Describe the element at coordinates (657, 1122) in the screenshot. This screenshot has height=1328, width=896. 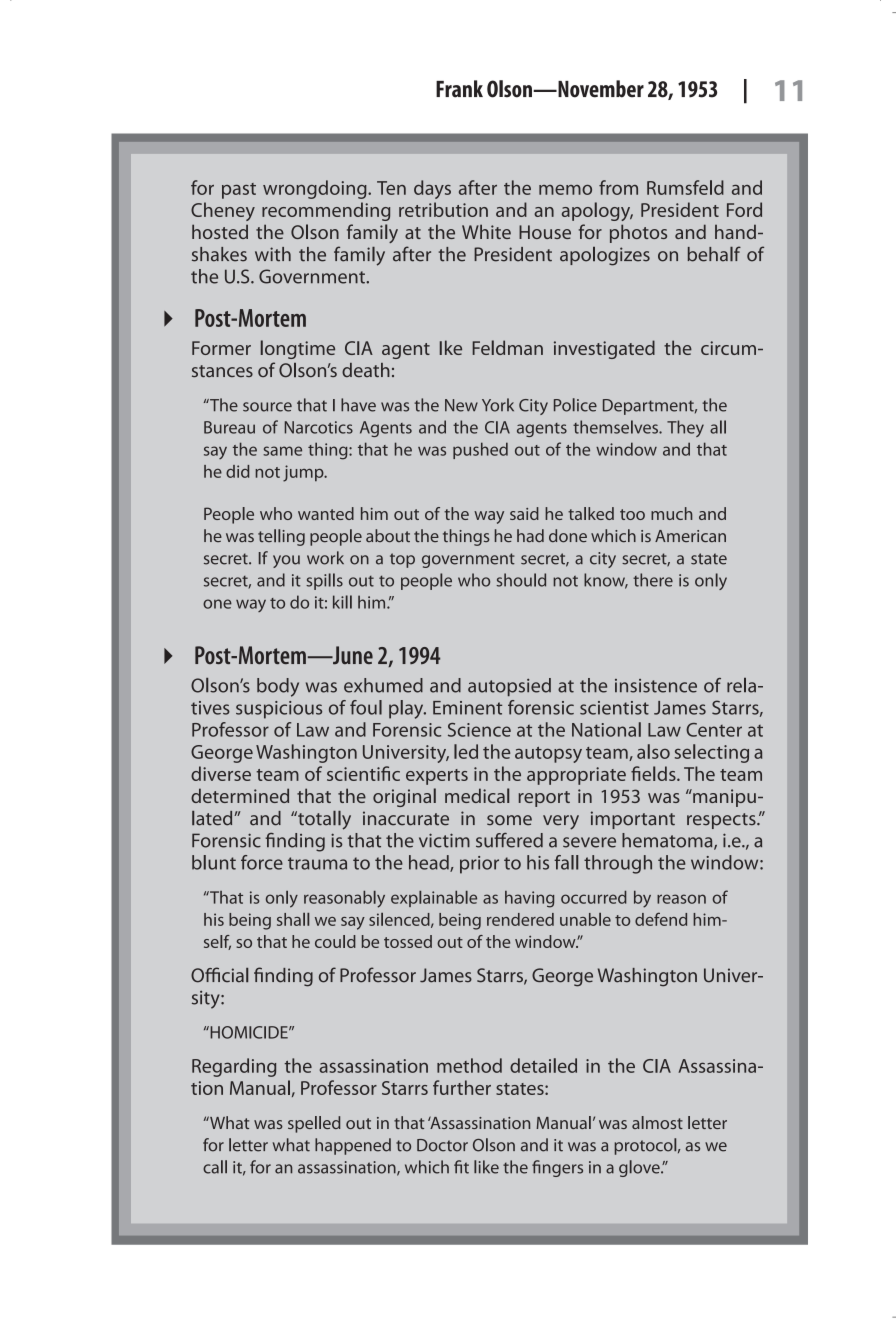
I see `almost` at that location.
